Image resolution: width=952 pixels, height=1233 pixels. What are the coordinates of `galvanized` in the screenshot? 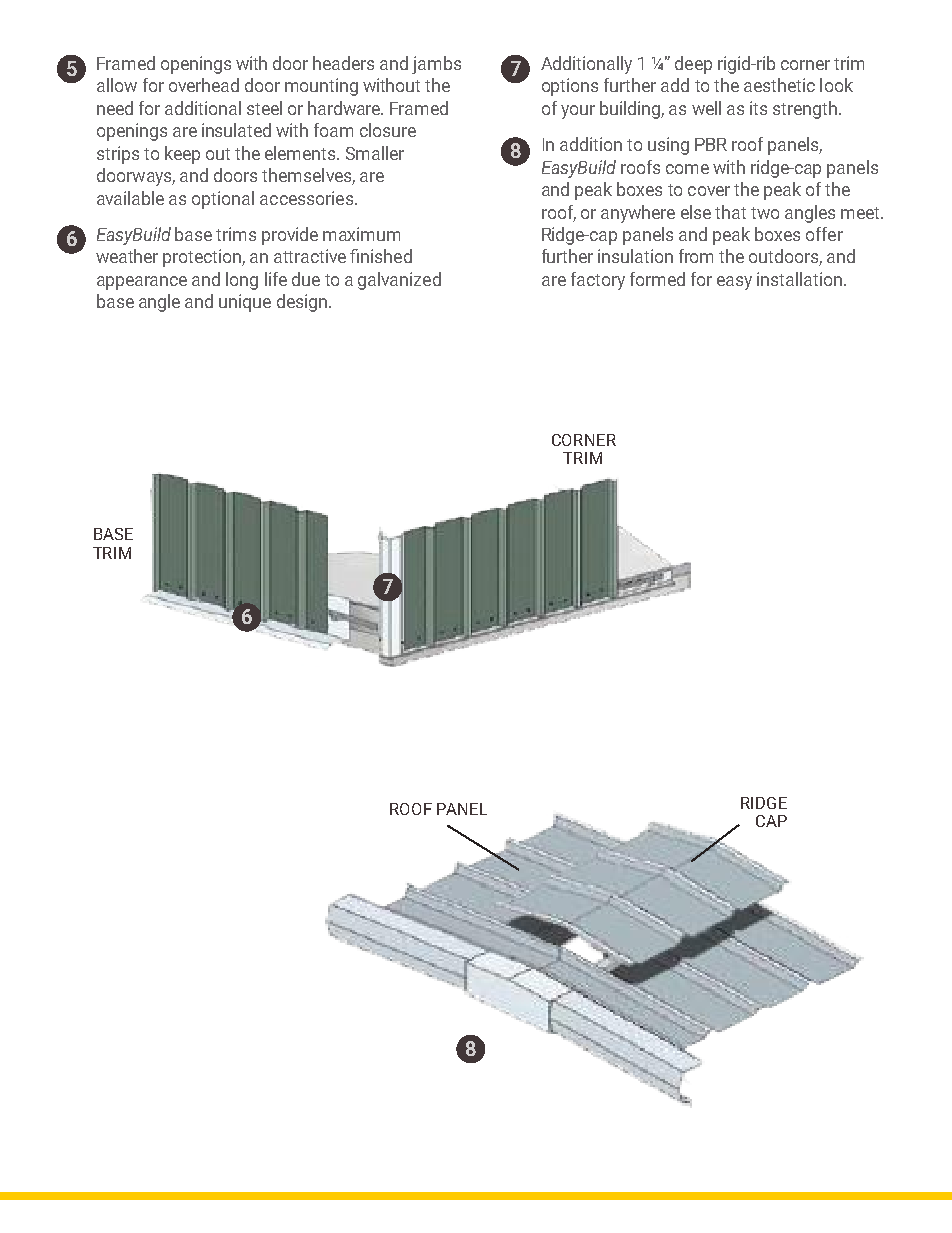 It's located at (399, 281).
